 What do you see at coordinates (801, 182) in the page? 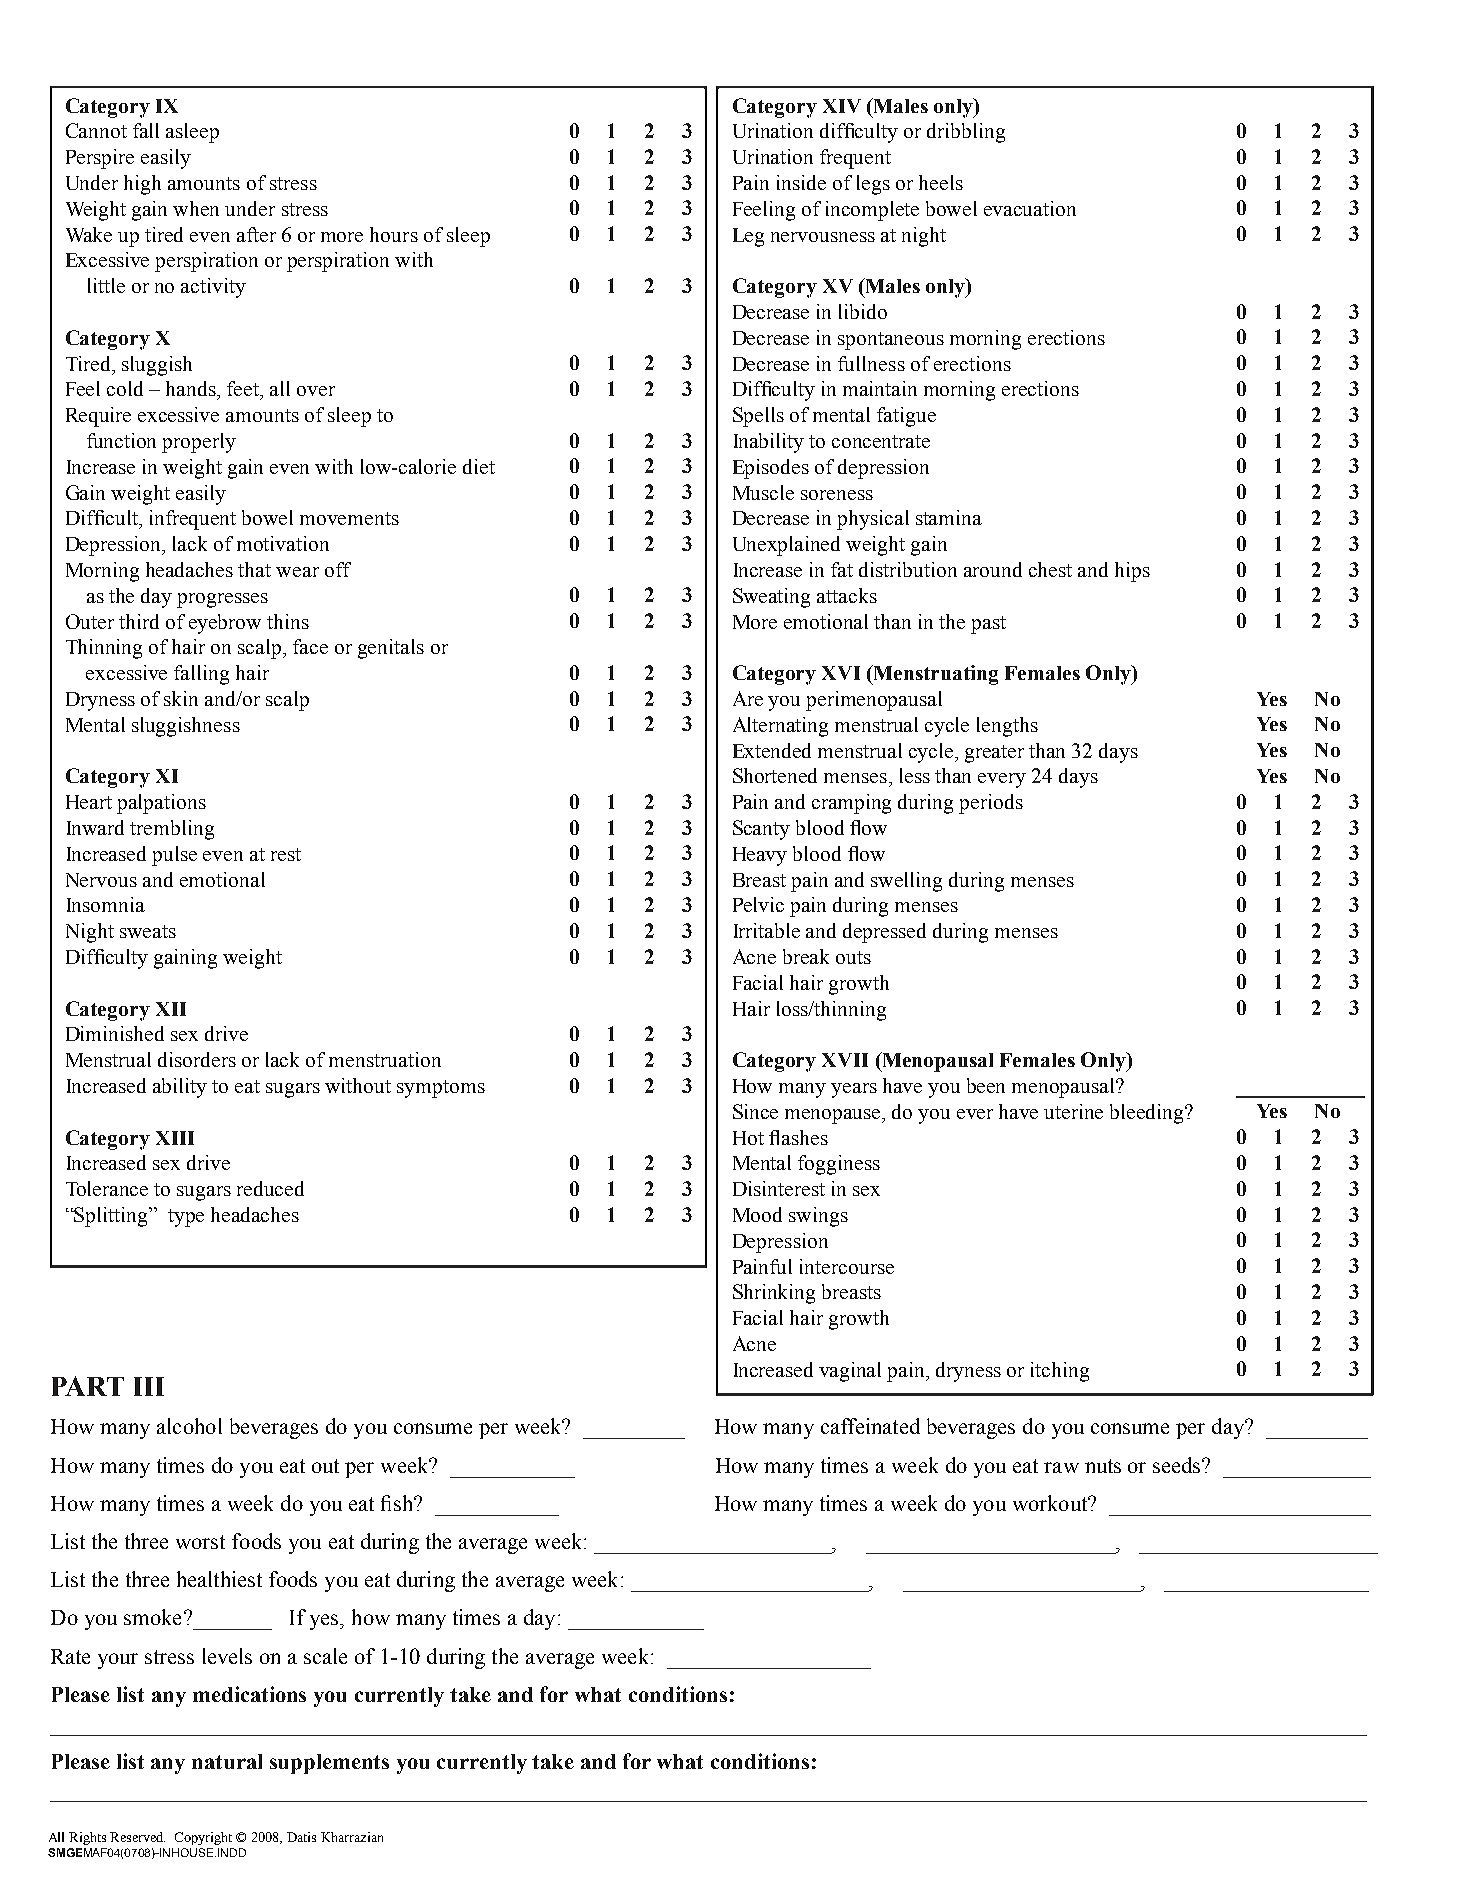
I see `inside` at bounding box center [801, 182].
